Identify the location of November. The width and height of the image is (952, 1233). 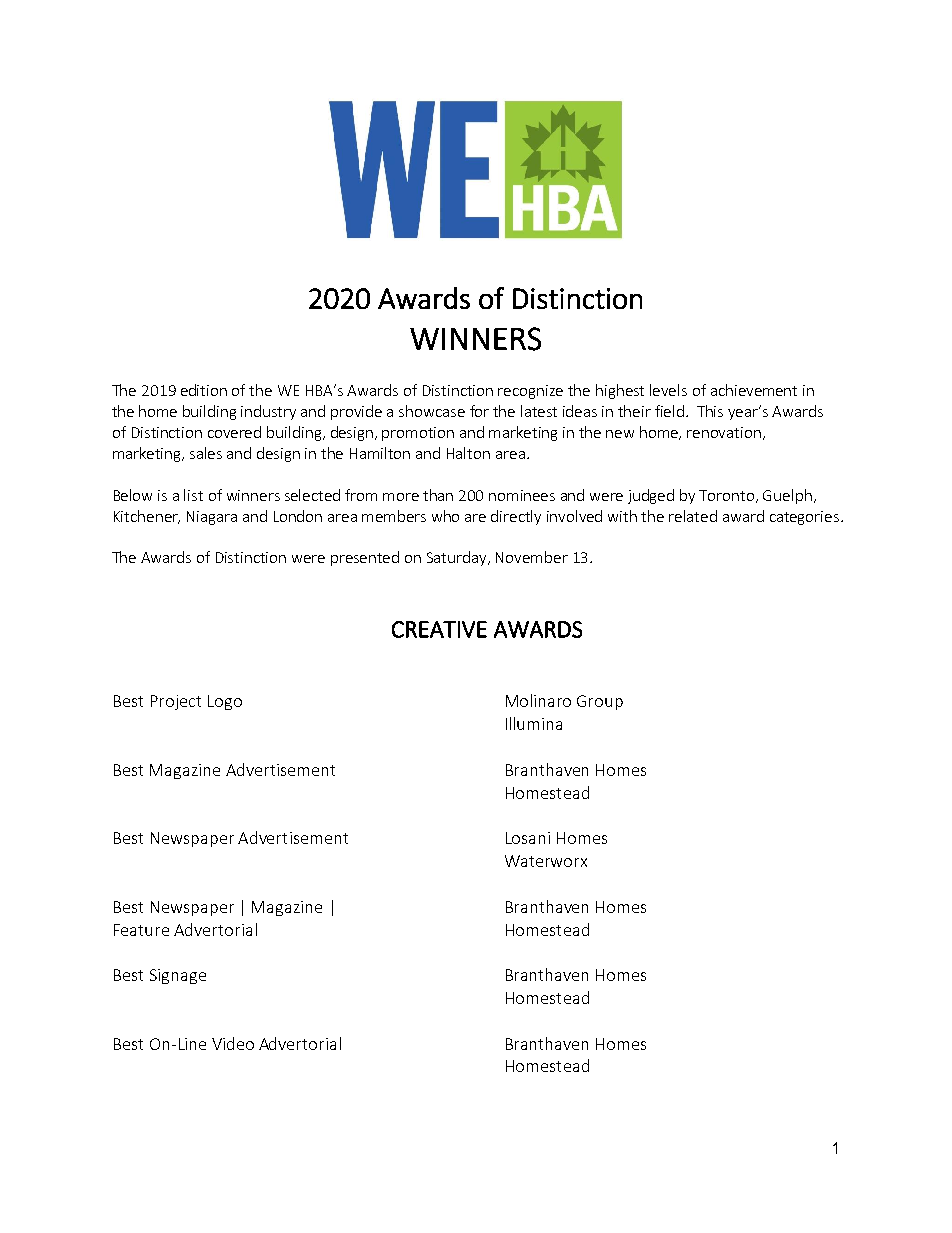
(532, 557).
